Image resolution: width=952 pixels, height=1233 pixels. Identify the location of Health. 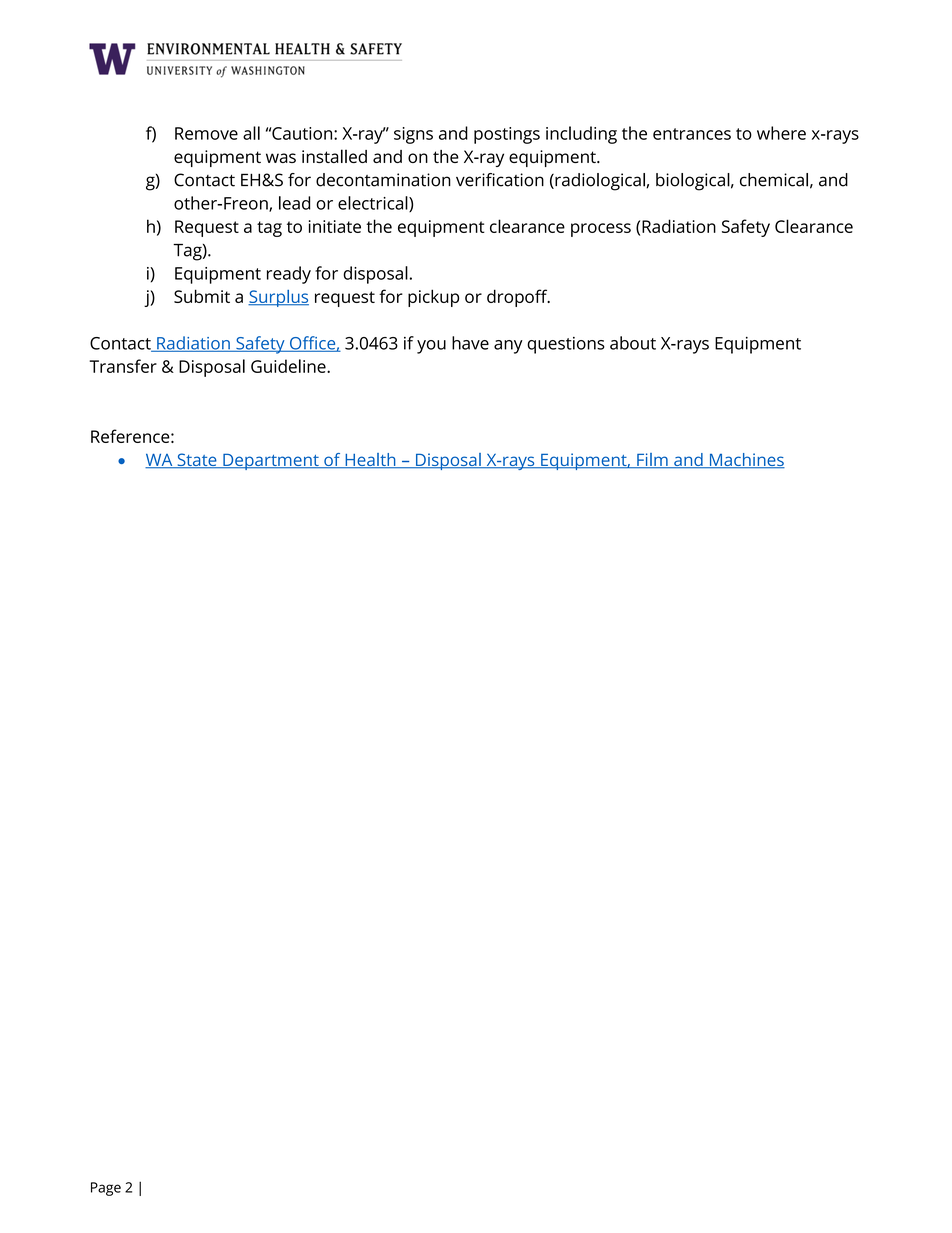
(370, 461).
